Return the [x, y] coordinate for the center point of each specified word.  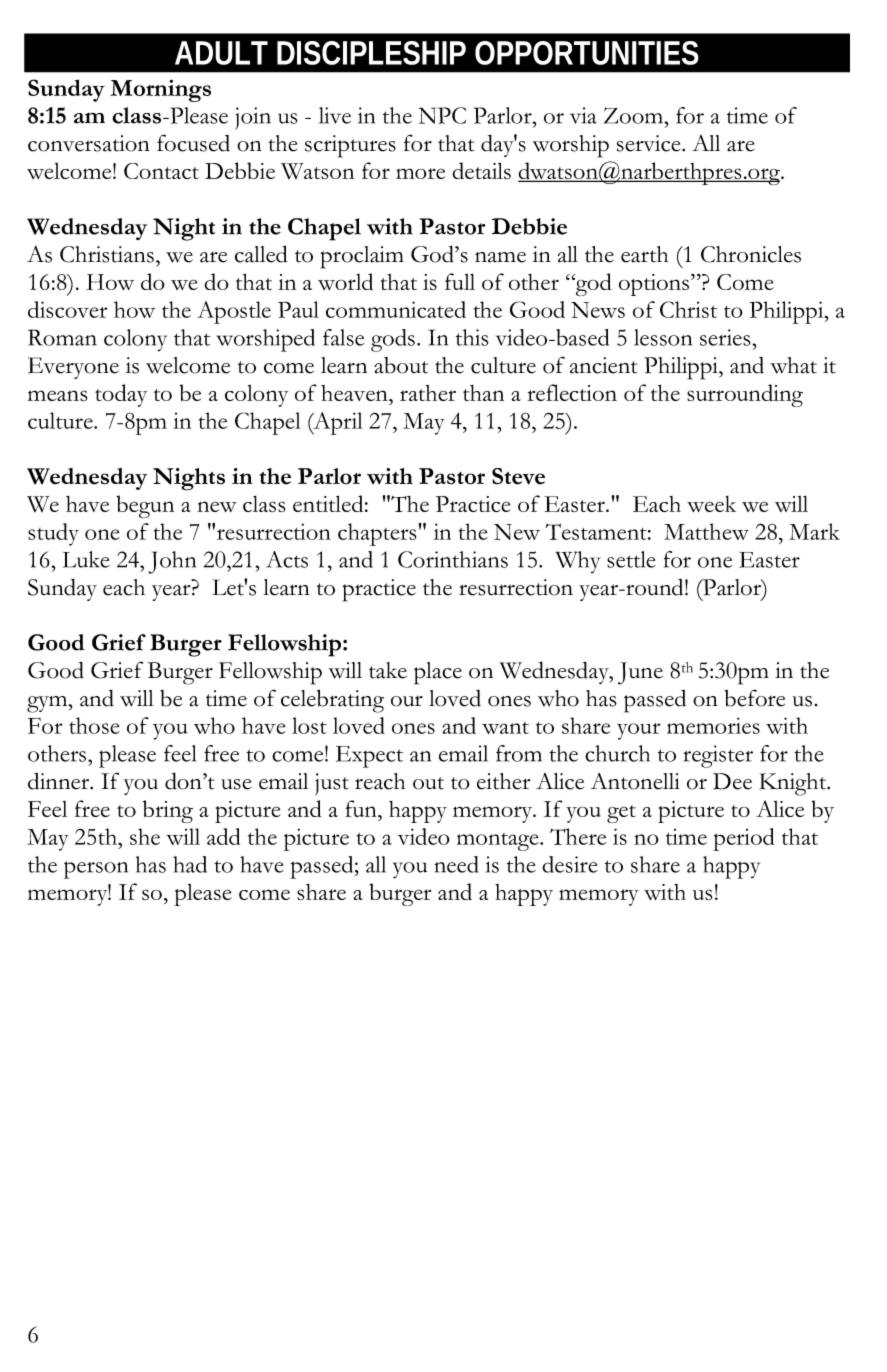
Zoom [635, 115]
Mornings [161, 90]
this [472, 337]
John [172, 562]
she [145, 836]
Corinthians [453, 559]
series [726, 337]
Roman [62, 337]
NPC [442, 115]
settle [631, 559]
